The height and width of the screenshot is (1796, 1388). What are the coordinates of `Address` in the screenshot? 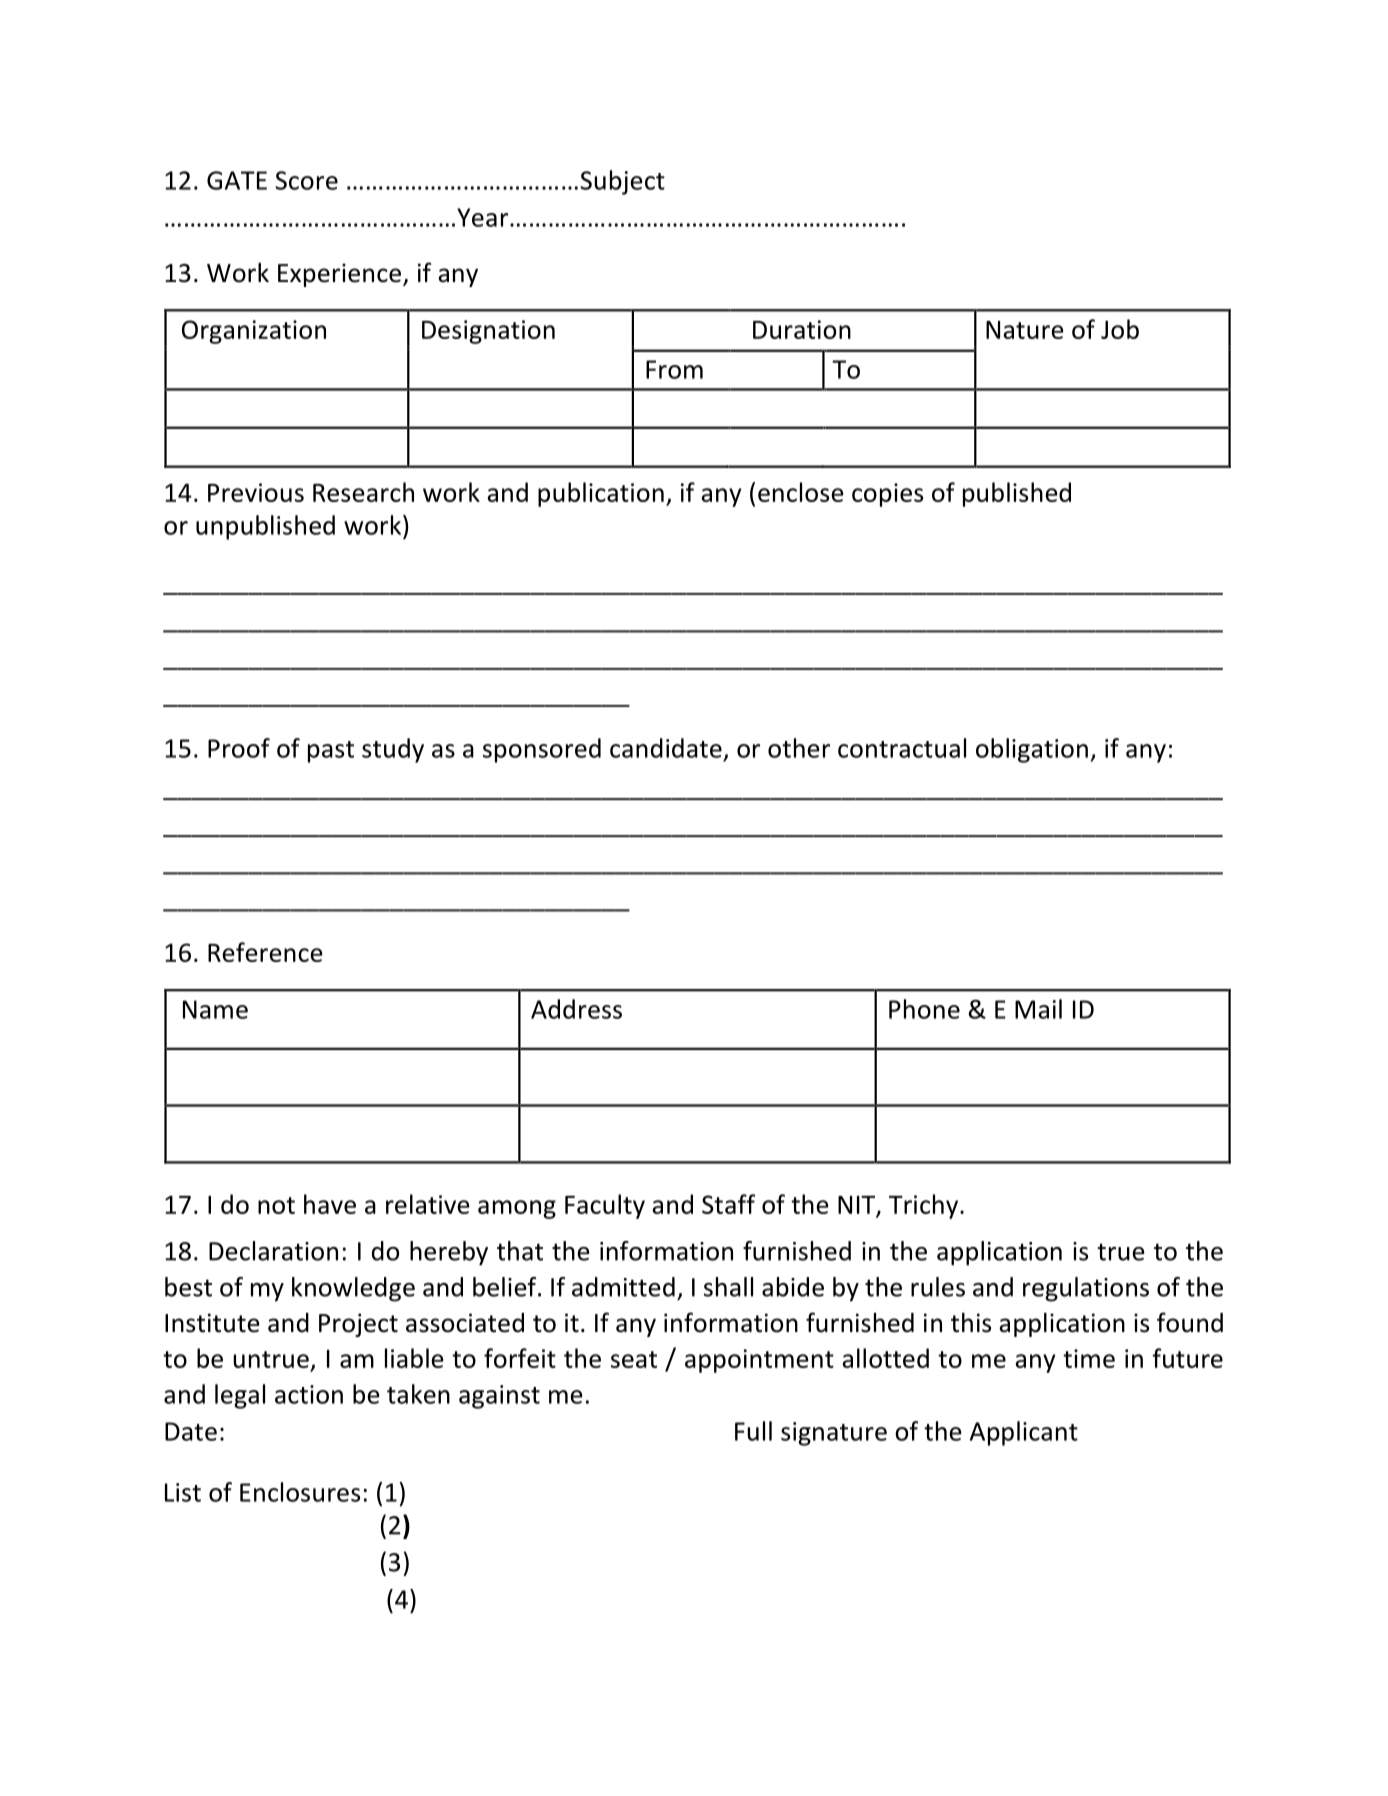 It's located at (576, 1009).
